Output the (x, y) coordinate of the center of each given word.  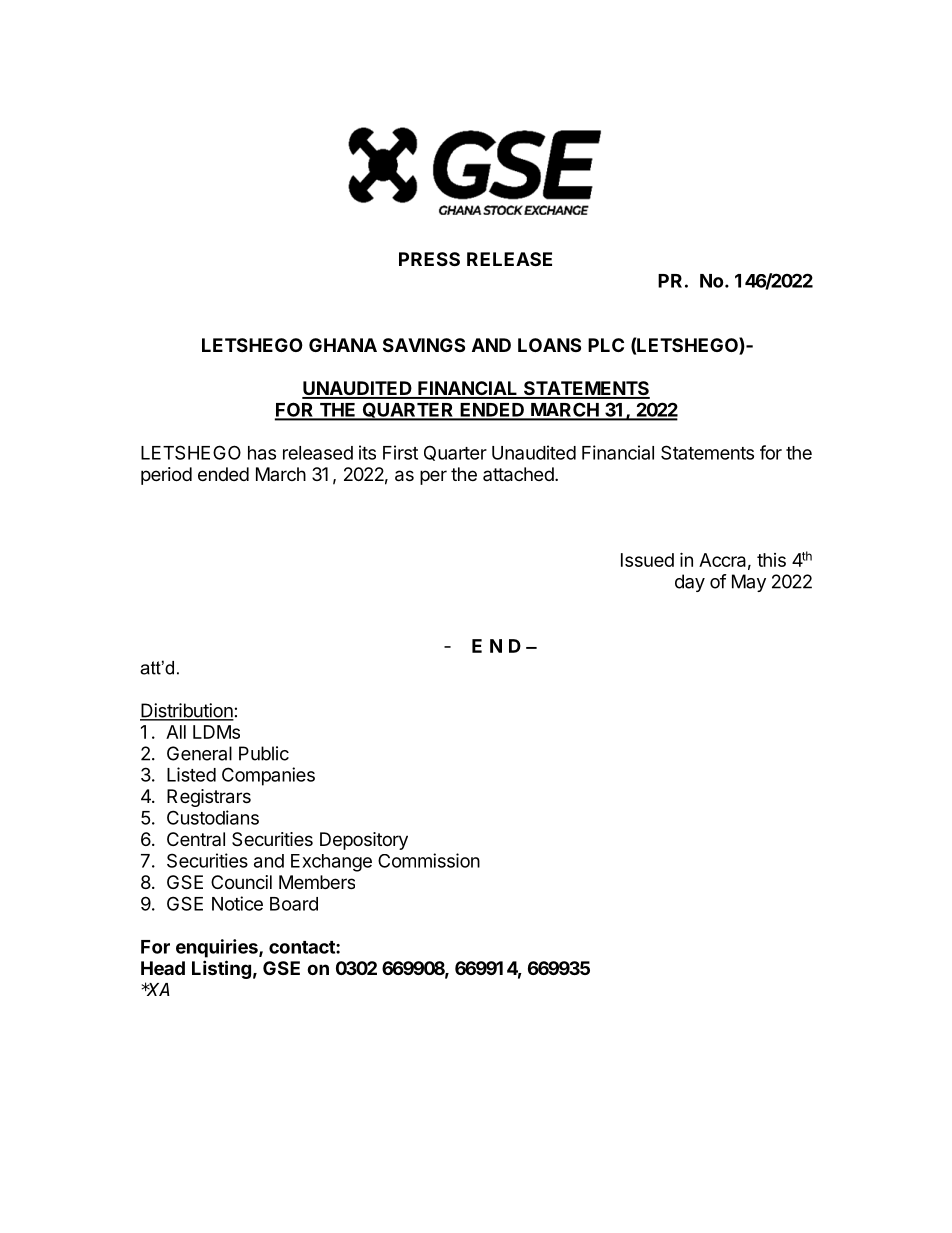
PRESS (429, 259)
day (690, 583)
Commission (429, 860)
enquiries (218, 948)
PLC (606, 345)
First (400, 452)
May (749, 583)
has (262, 453)
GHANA (343, 345)
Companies (268, 776)
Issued (647, 560)
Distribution (187, 711)
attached (518, 474)
